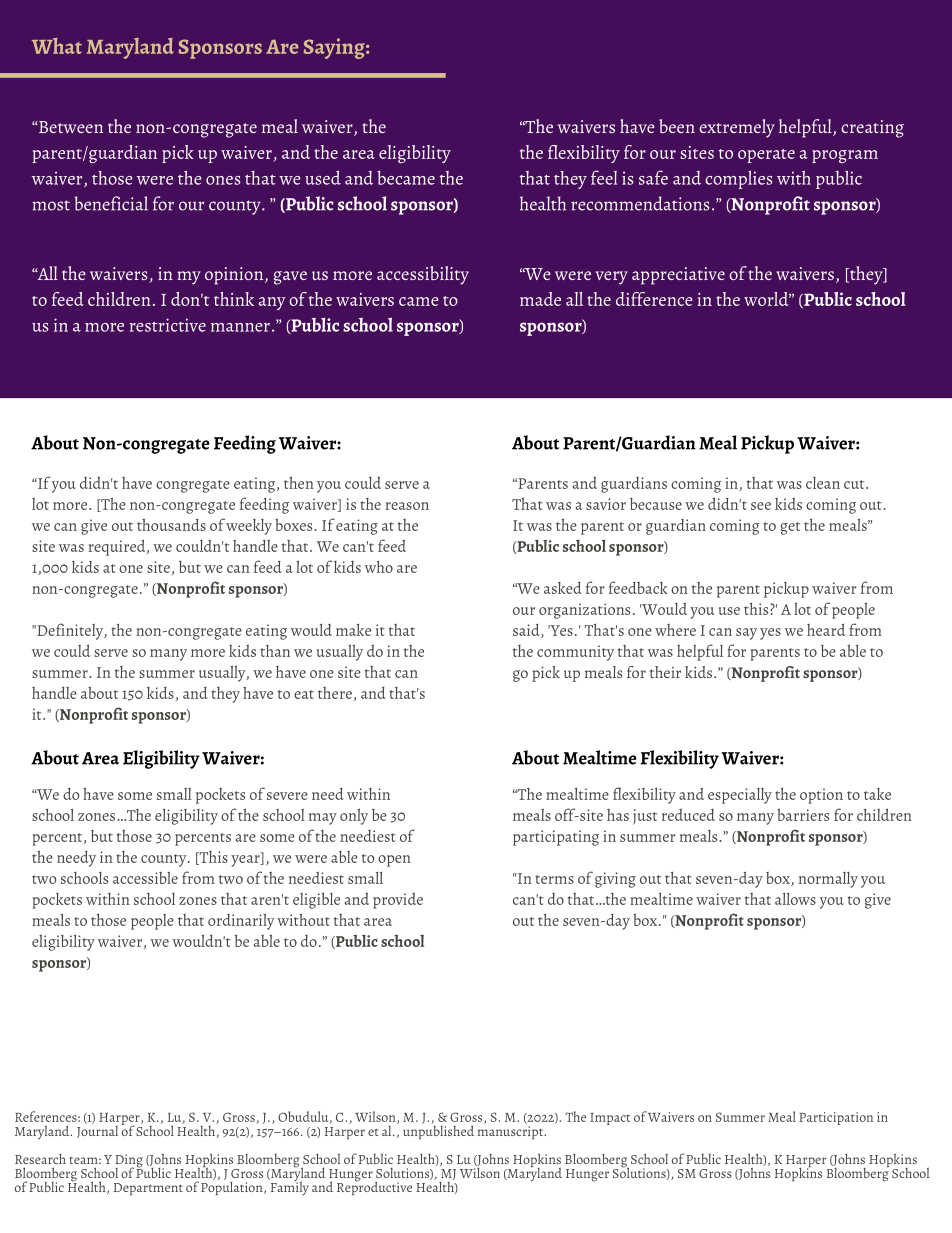  I want to click on barriers, so click(803, 814).
